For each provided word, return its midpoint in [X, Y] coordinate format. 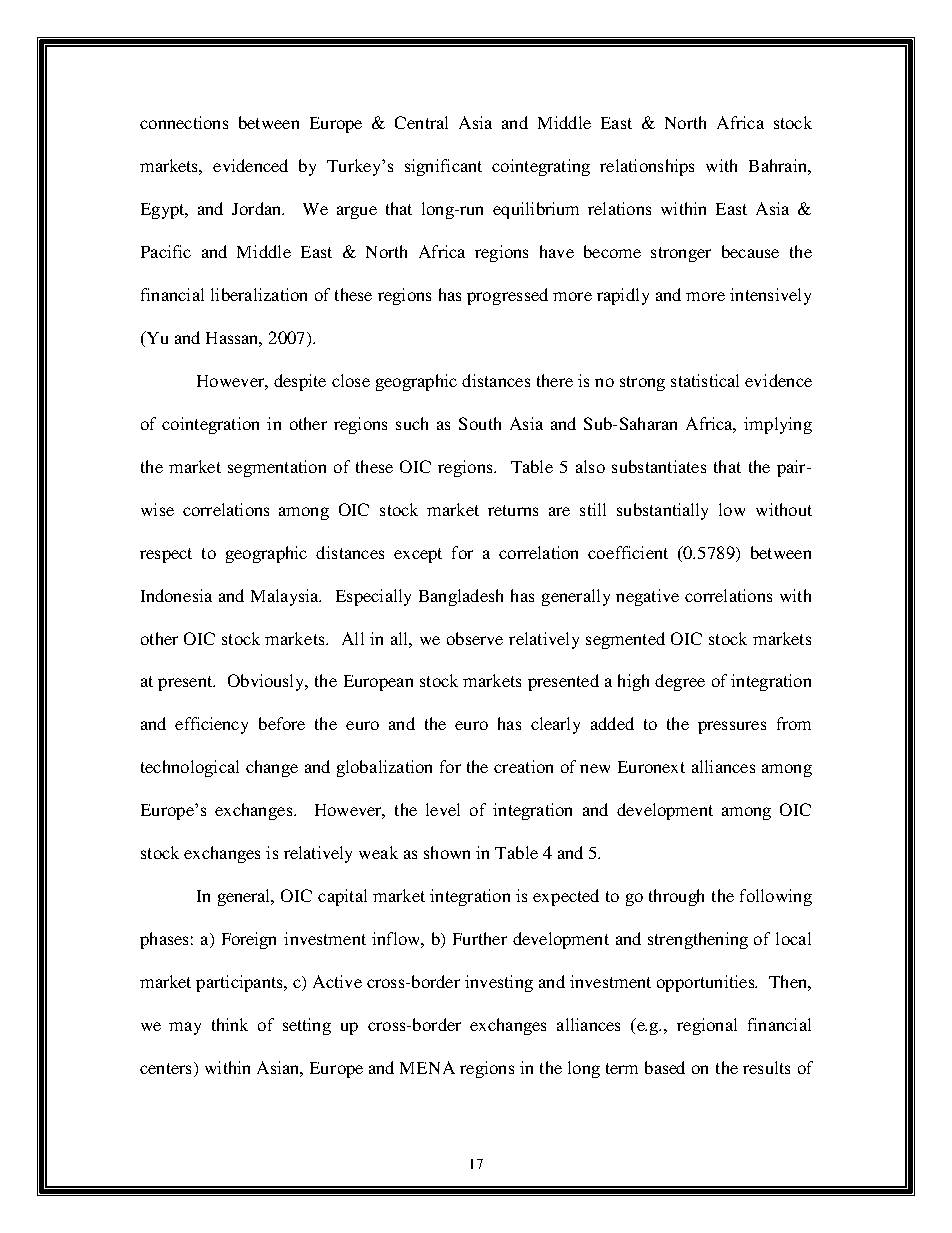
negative [647, 597]
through [676, 897]
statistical [705, 380]
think [230, 1024]
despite [300, 382]
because [750, 251]
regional [707, 1026]
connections [184, 122]
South [480, 423]
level [443, 809]
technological [190, 768]
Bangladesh [461, 597]
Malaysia [286, 597]
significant [443, 167]
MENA [427, 1067]
